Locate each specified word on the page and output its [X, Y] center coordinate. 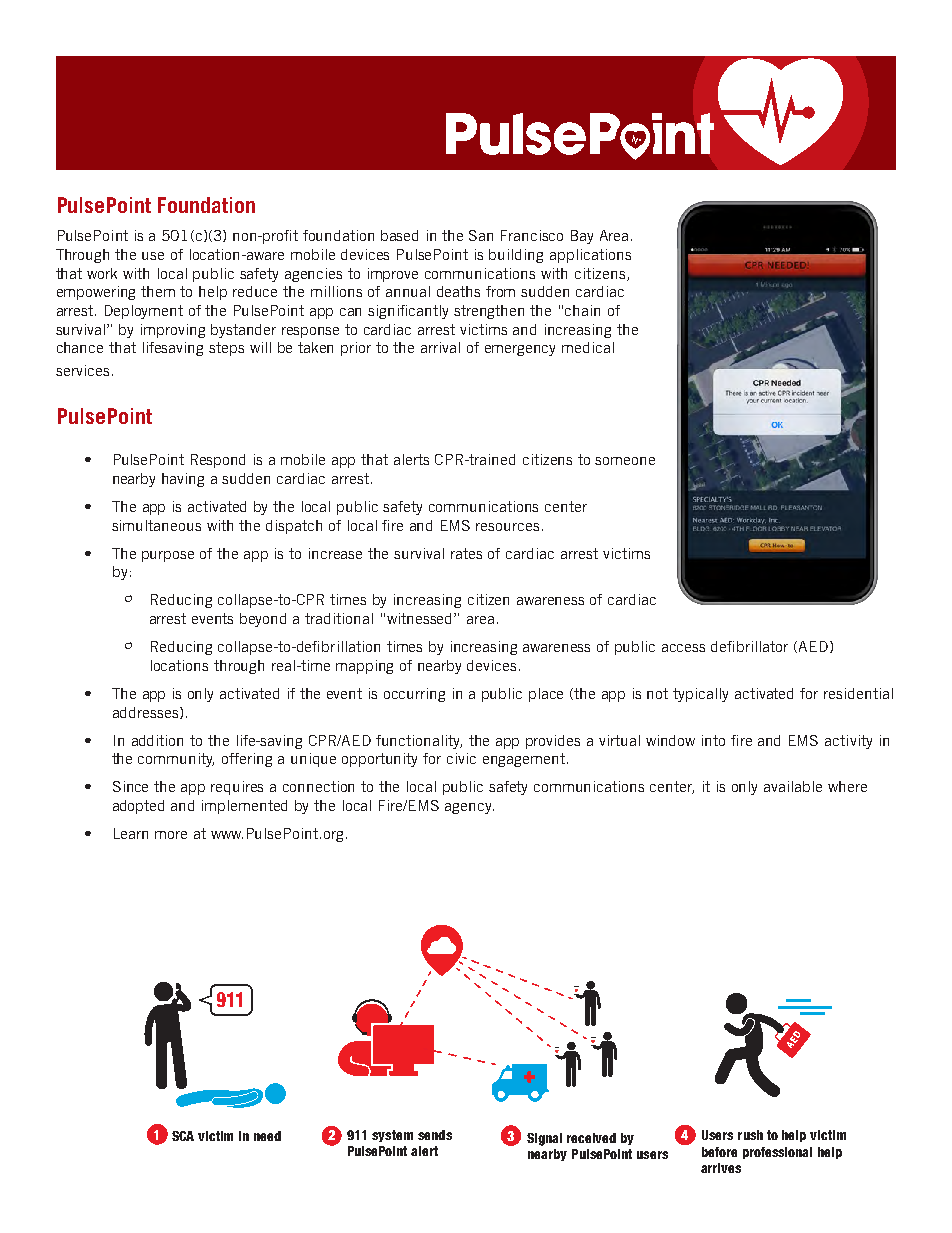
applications [590, 256]
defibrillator [749, 646]
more [171, 835]
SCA [183, 1136]
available [793, 786]
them [158, 291]
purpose [168, 556]
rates [466, 553]
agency [469, 808]
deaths [458, 291]
